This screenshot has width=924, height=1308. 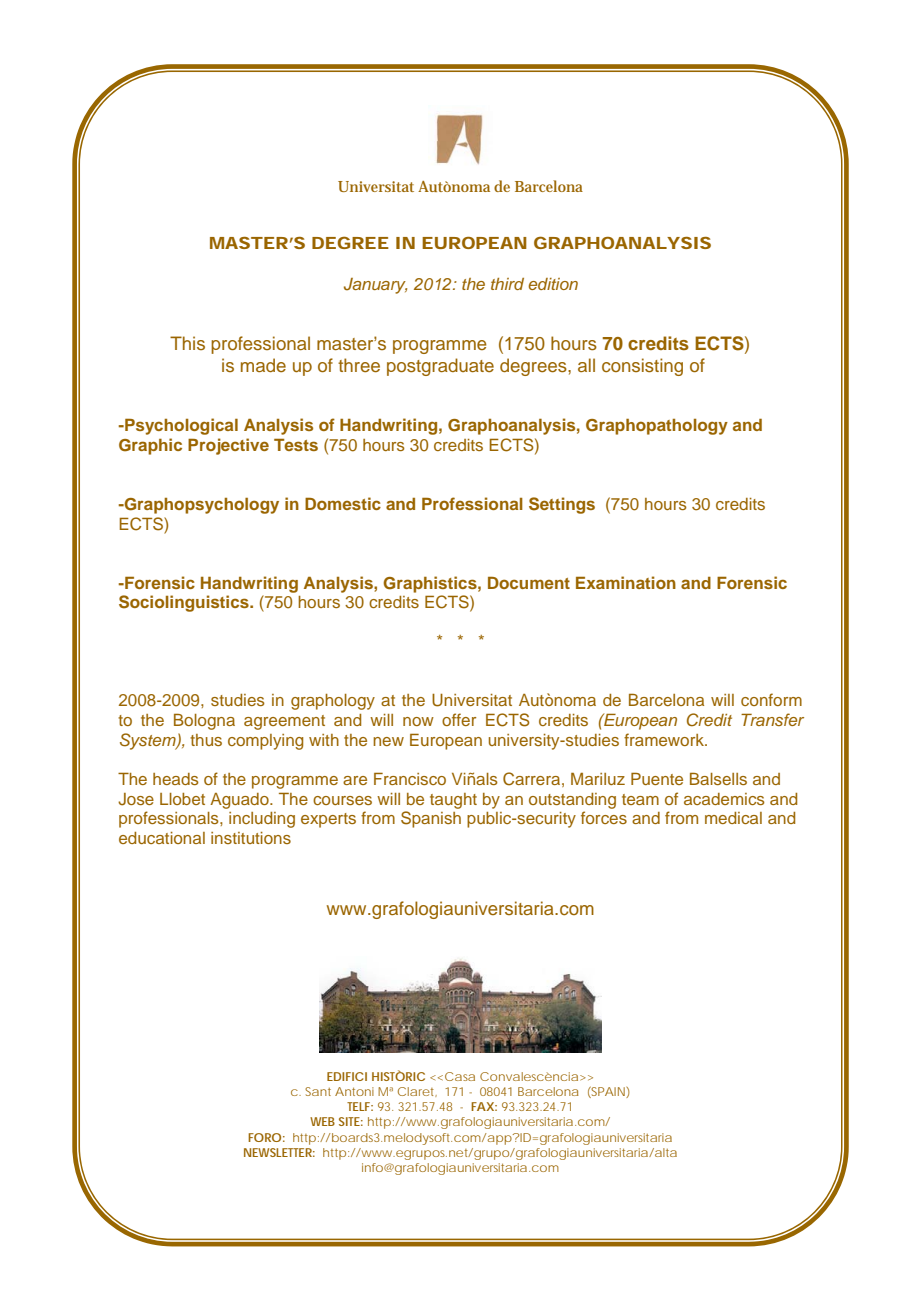 What do you see at coordinates (665, 739) in the screenshot?
I see `framework` at bounding box center [665, 739].
